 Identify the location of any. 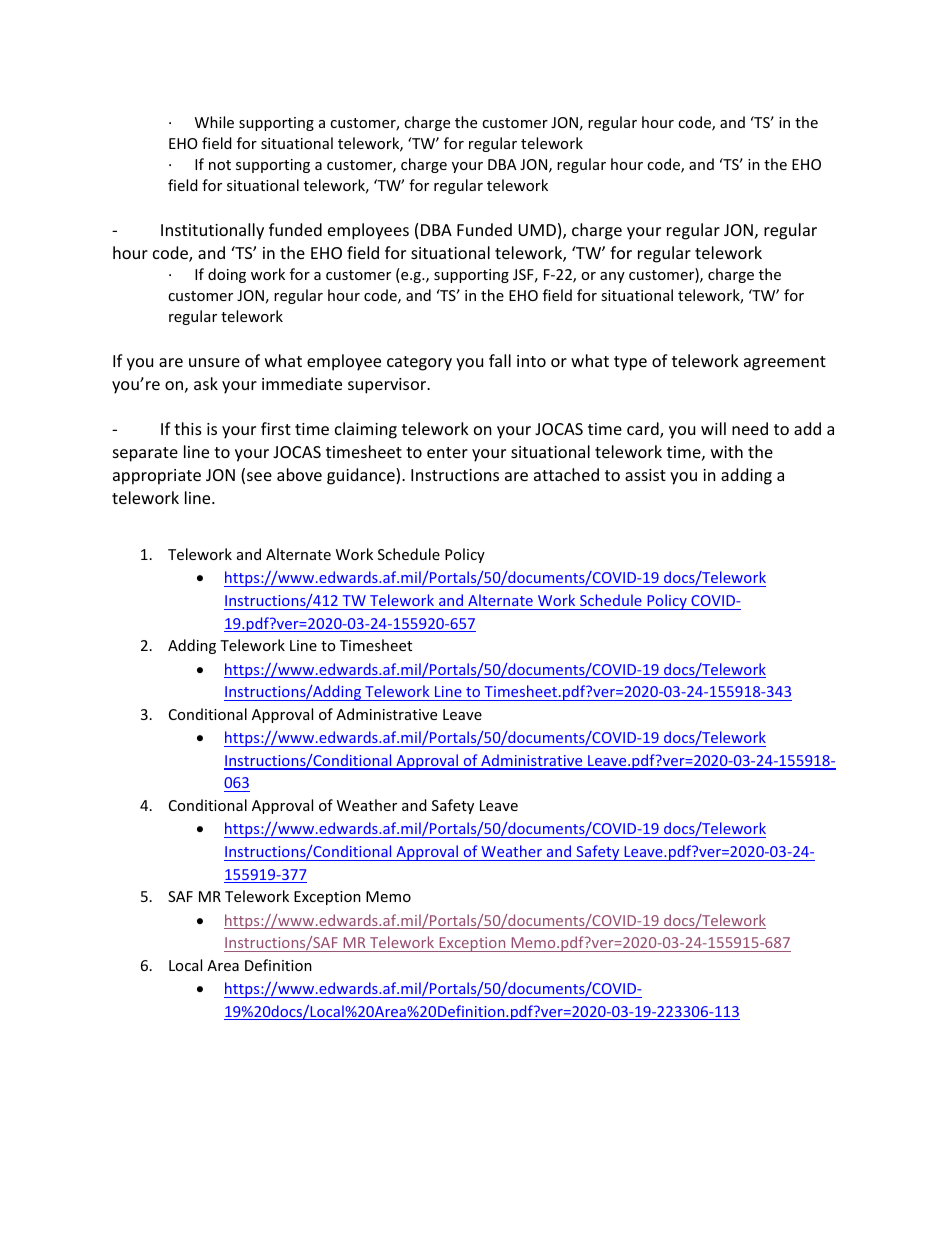
(612, 277).
